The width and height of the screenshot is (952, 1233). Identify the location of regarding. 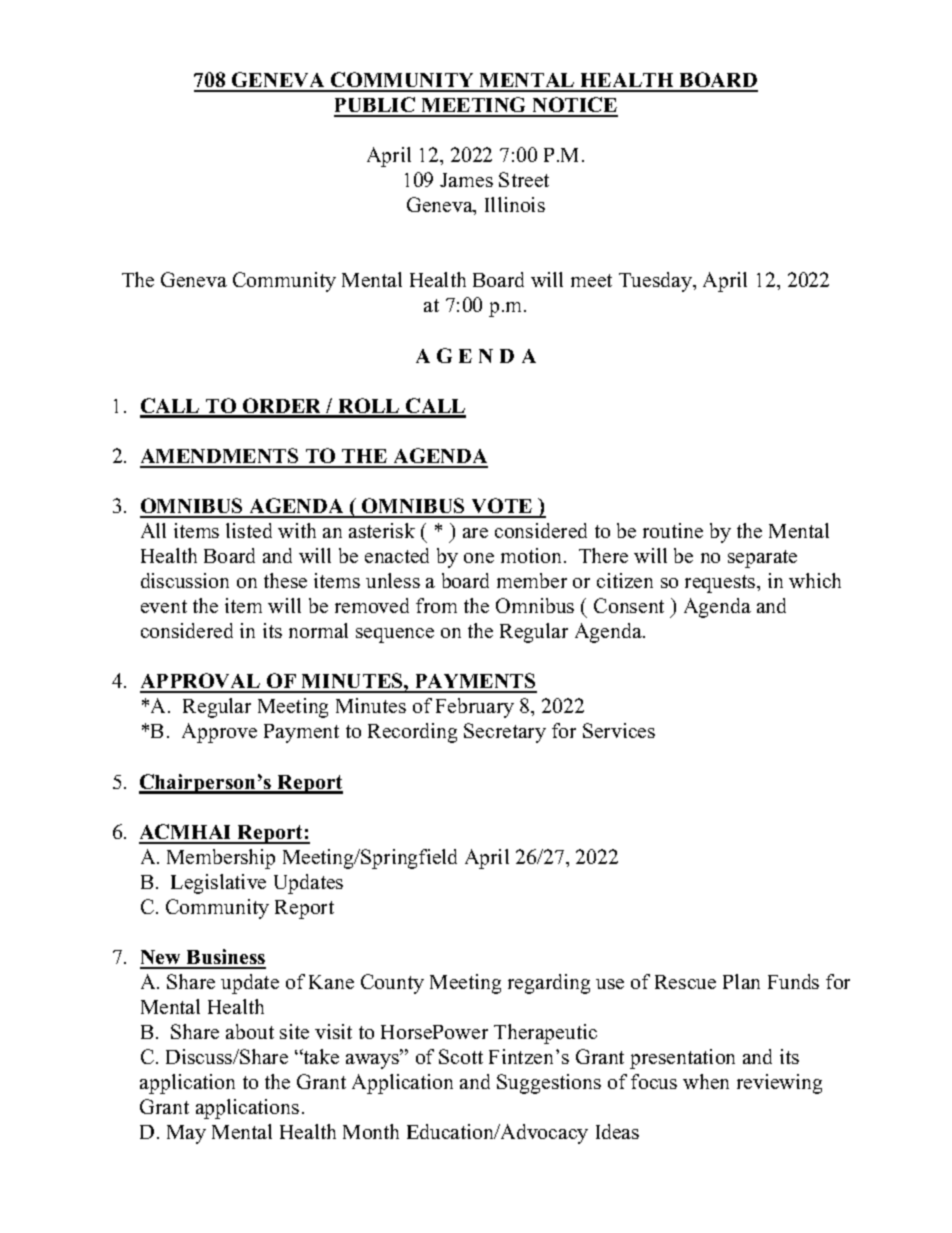
(549, 984).
